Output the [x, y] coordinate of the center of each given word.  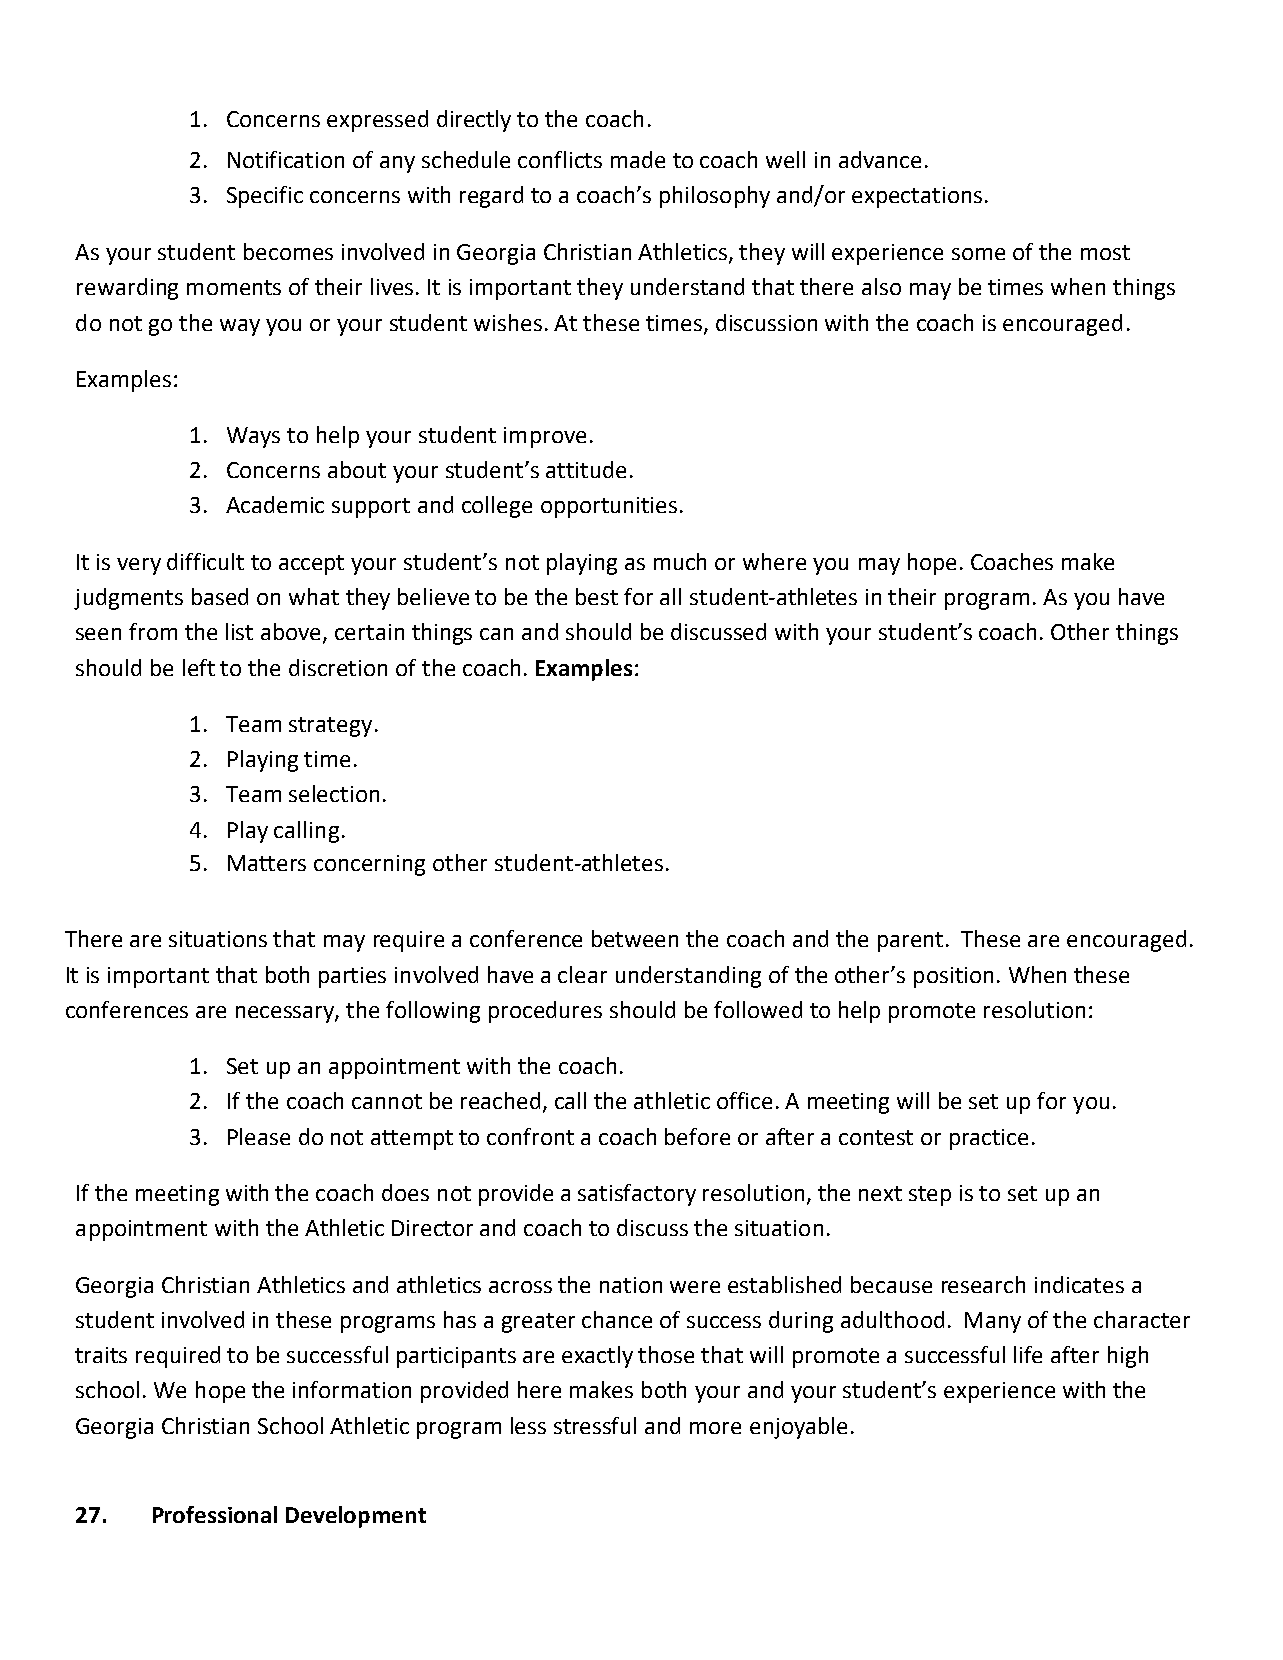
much [680, 561]
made [638, 159]
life [1028, 1354]
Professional [215, 1514]
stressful [595, 1425]
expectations [917, 197]
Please [259, 1136]
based [220, 596]
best [597, 596]
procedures [545, 1012]
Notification [286, 159]
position [953, 977]
